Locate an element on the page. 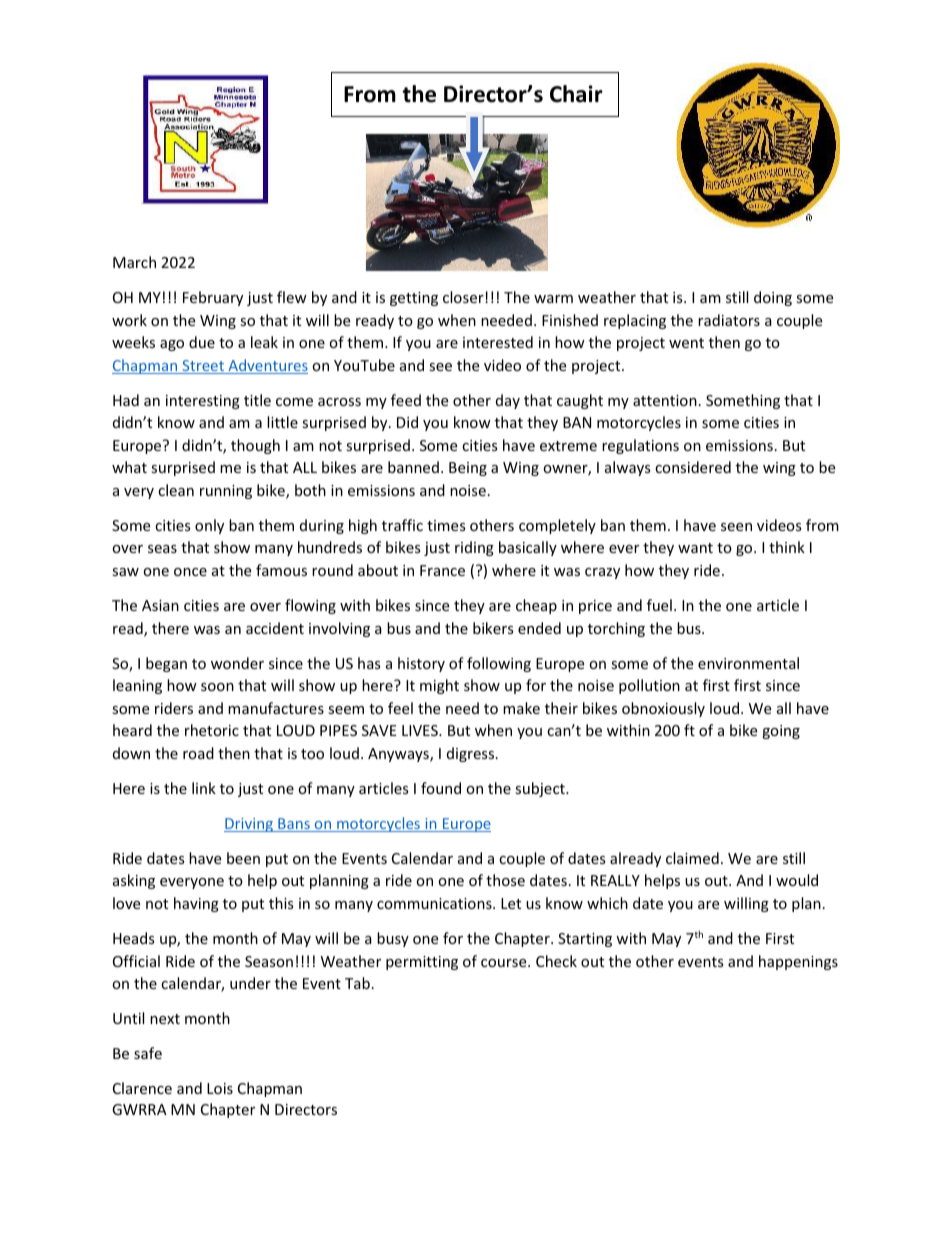 This image has width=952, height=1233. Chair is located at coordinates (576, 94).
